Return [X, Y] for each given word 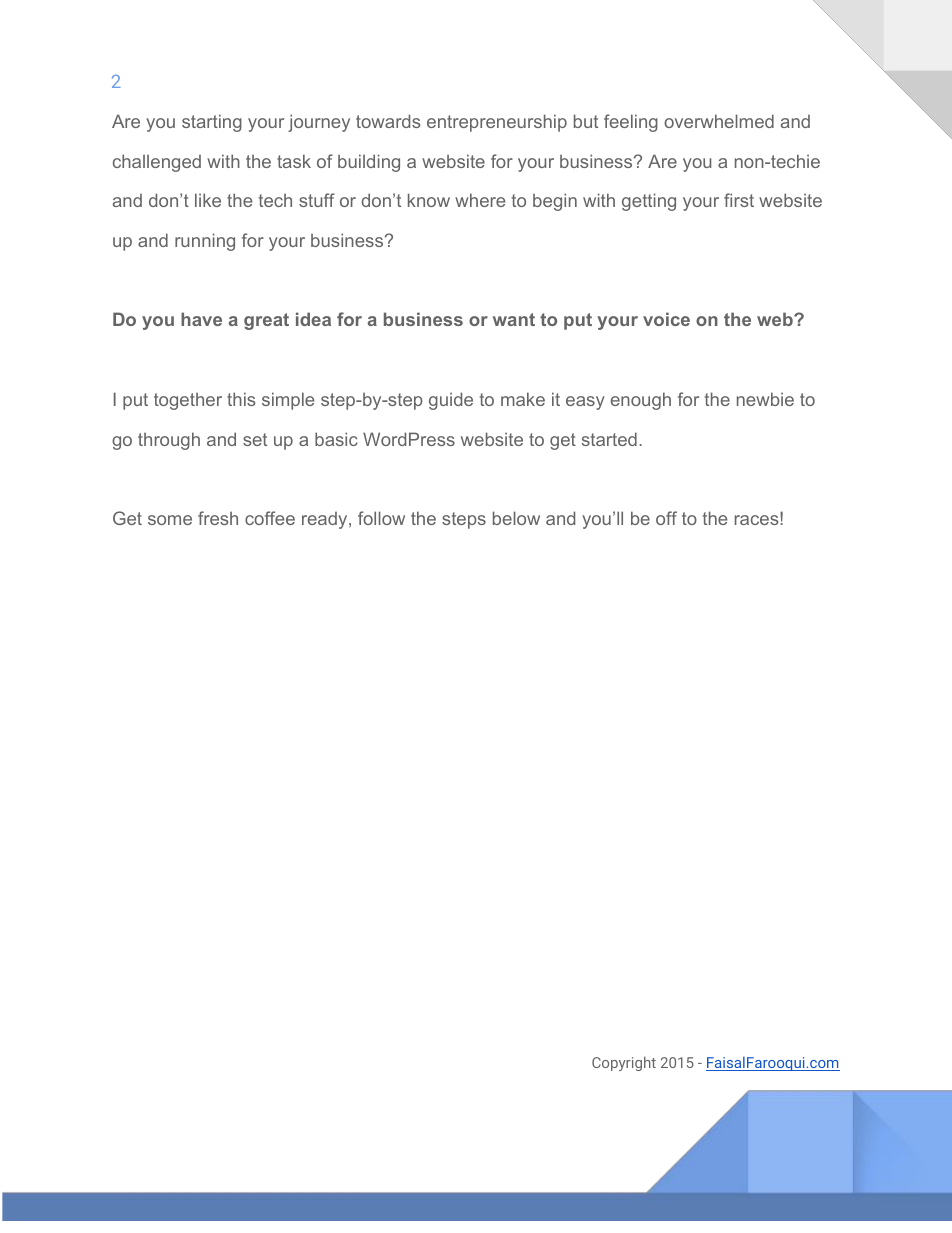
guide [451, 401]
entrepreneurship [497, 123]
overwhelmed [719, 121]
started [609, 439]
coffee [270, 518]
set [255, 439]
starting [212, 123]
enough [641, 401]
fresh [218, 518]
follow [381, 518]
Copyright [624, 1063]
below [516, 518]
